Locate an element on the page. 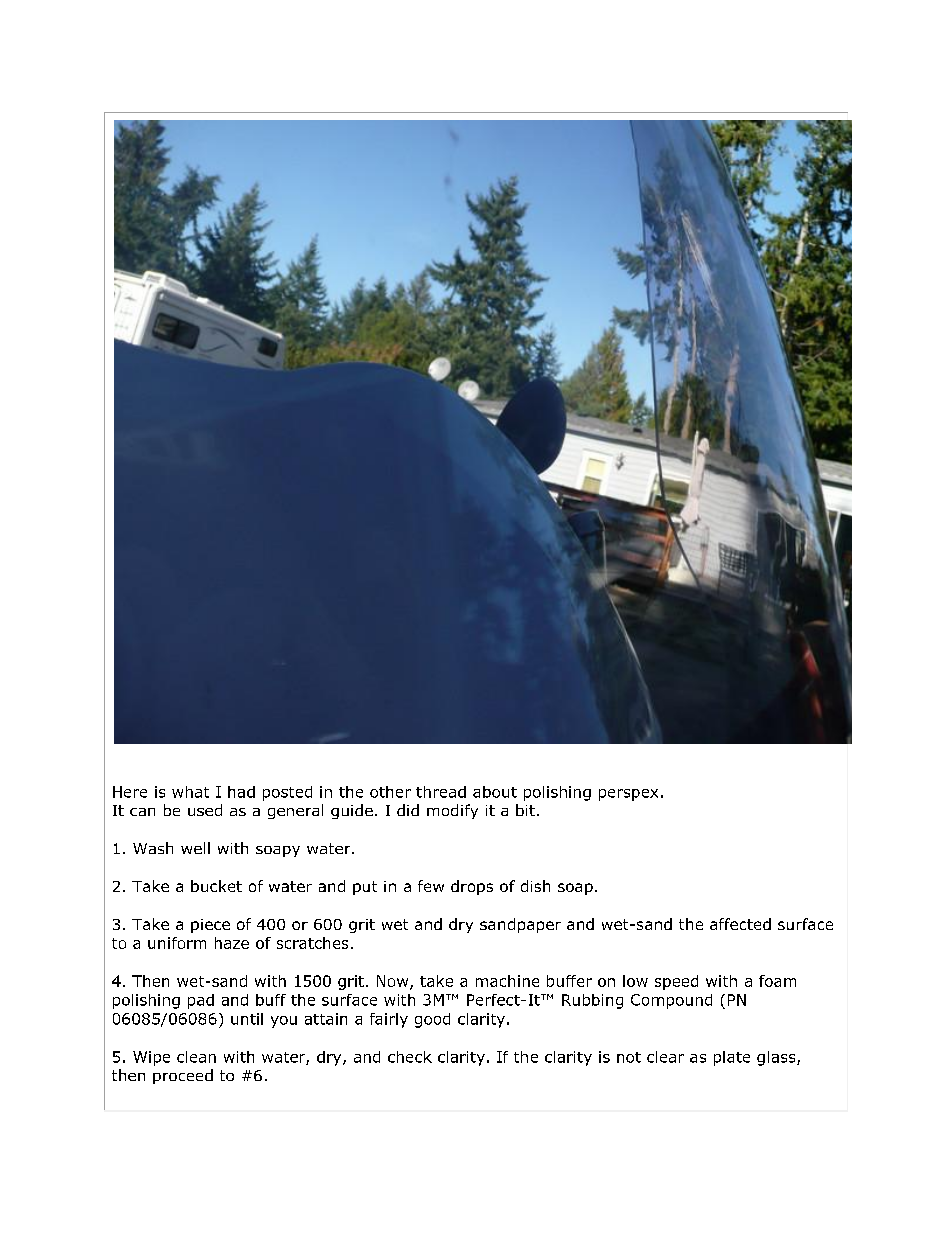 The width and height of the document is (952, 1233). proceed is located at coordinates (183, 1076).
